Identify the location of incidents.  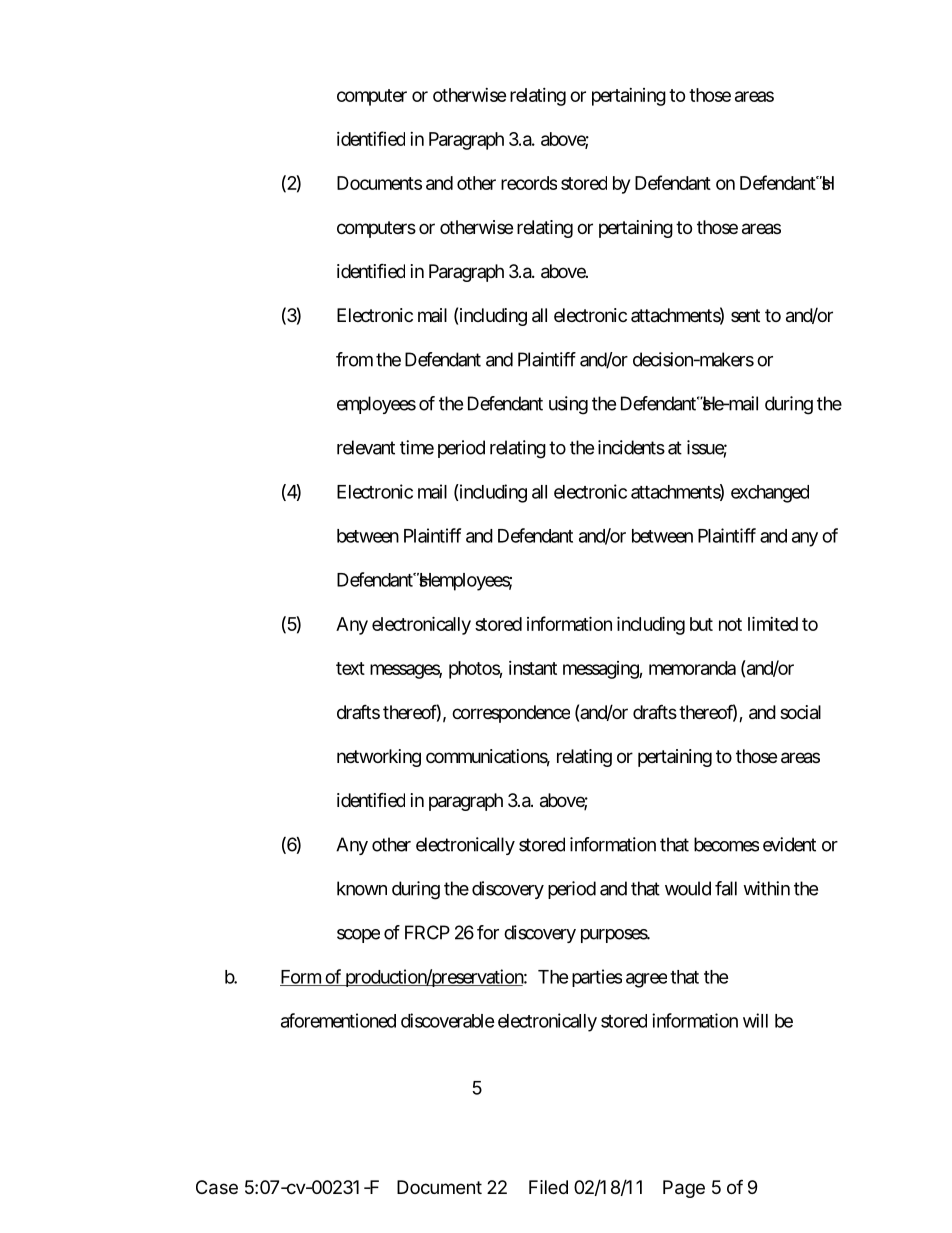
(631, 447).
